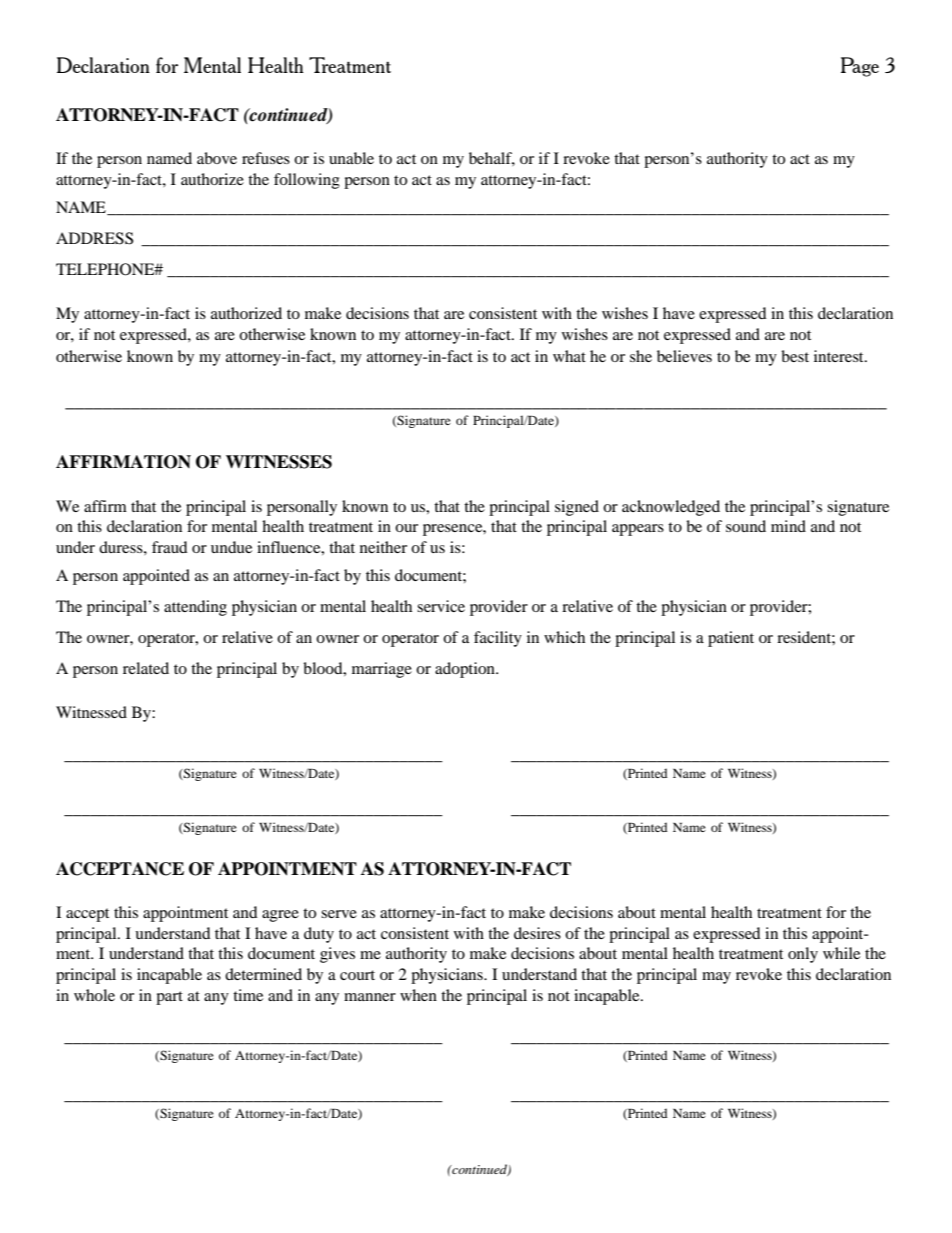 The image size is (952, 1233). I want to click on fraud, so click(170, 547).
